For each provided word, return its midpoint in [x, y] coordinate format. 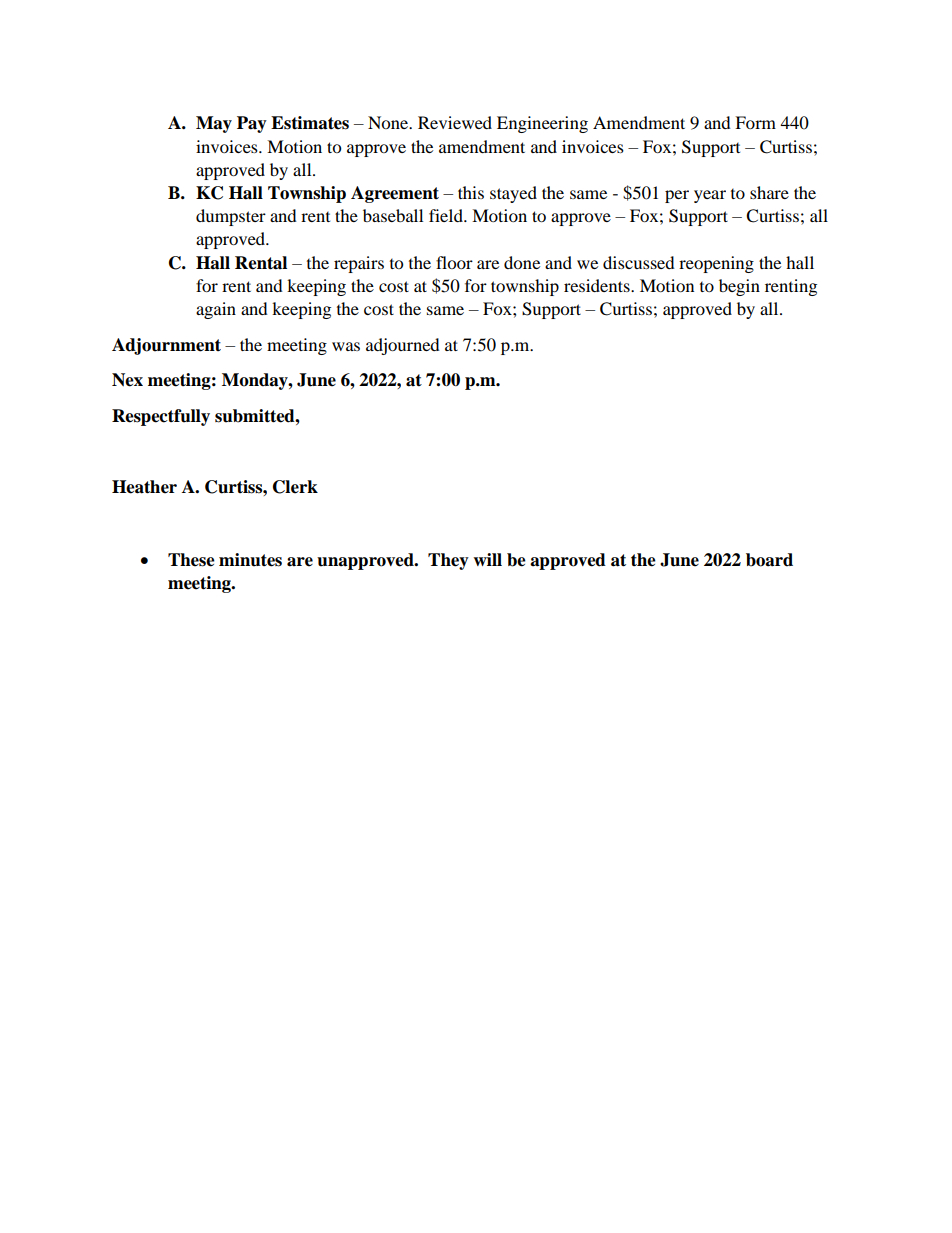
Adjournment [166, 346]
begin [739, 287]
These [191, 560]
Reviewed [455, 122]
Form [755, 122]
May [214, 124]
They [448, 561]
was [346, 346]
